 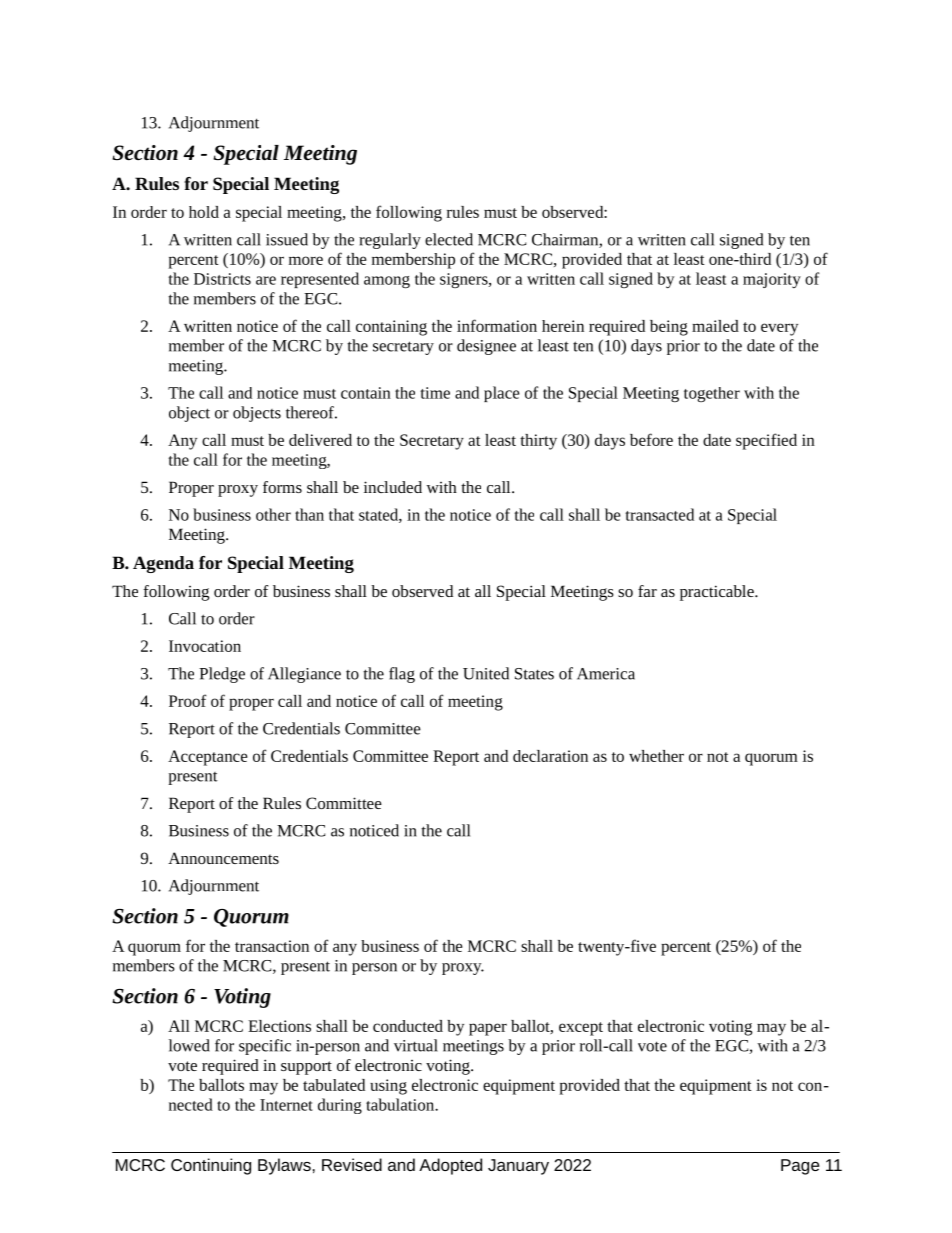 What do you see at coordinates (223, 858) in the page?
I see `Announcements` at bounding box center [223, 858].
